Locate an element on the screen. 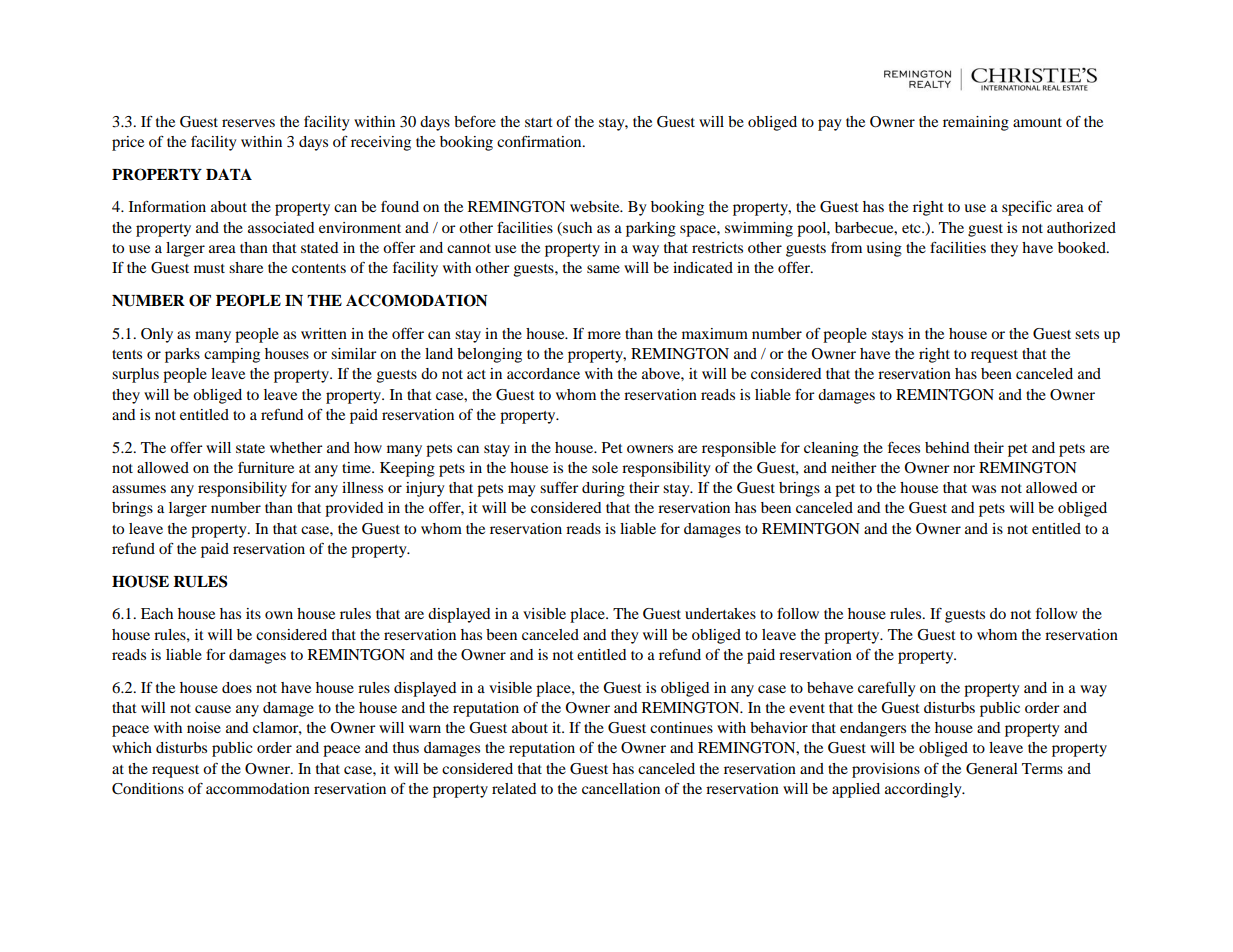 Image resolution: width=1233 pixels, height=952 pixels. cancellation is located at coordinates (621, 788).
